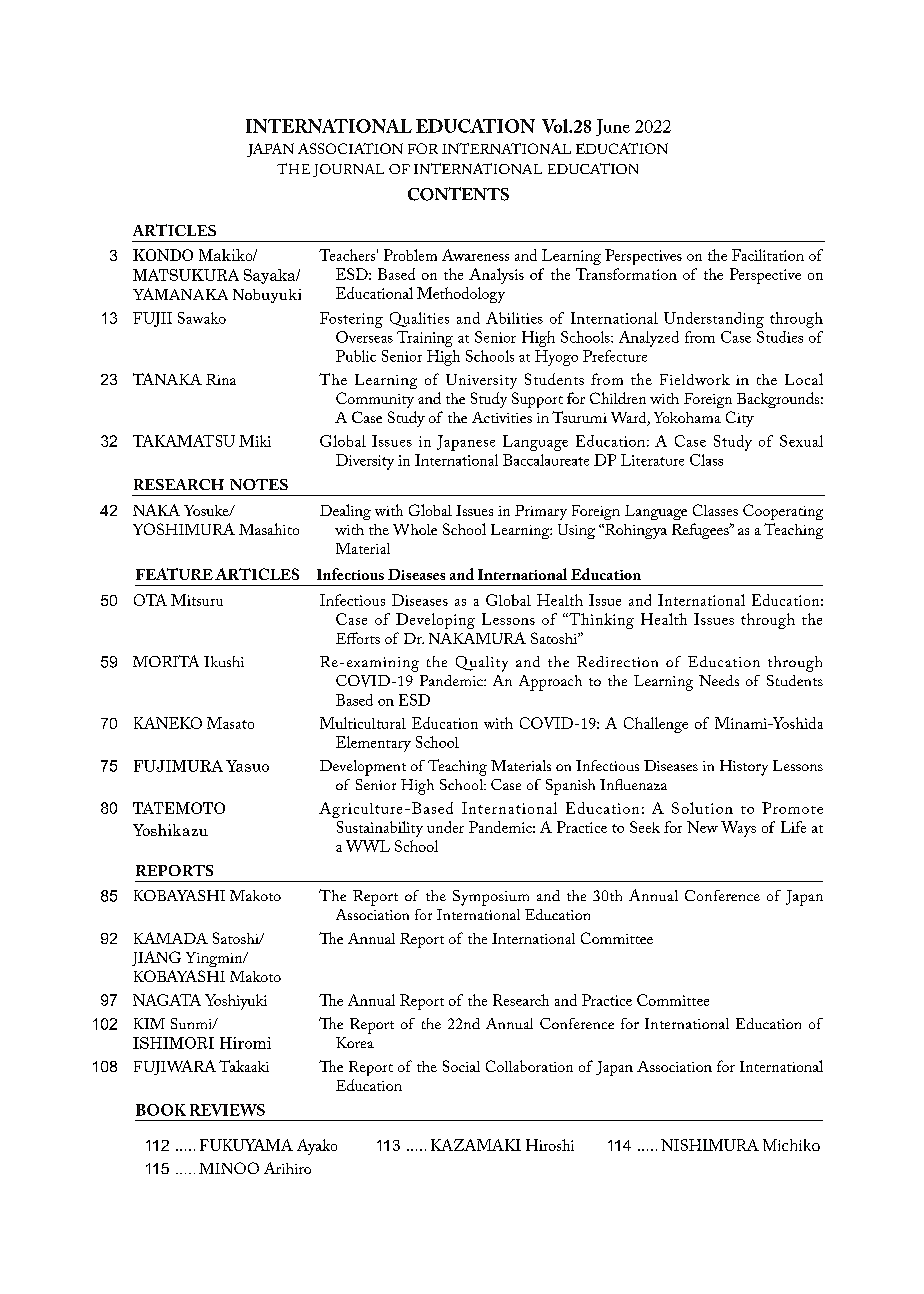 This screenshot has height=1294, width=924. I want to click on Quality, so click(482, 664).
